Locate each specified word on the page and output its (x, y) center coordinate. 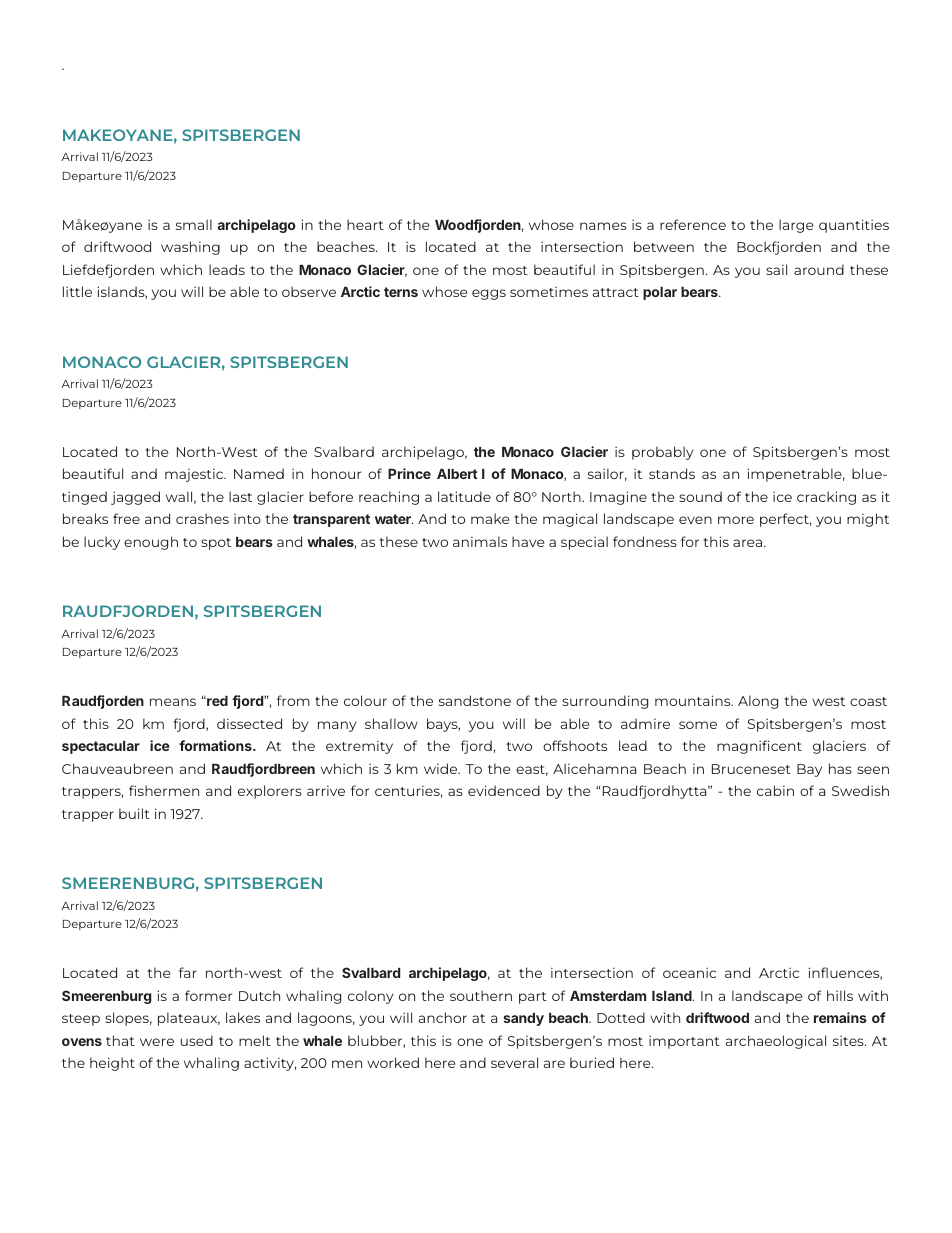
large (796, 226)
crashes (202, 518)
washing (190, 248)
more (736, 520)
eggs (489, 294)
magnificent (759, 747)
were (157, 1042)
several (514, 1062)
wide (442, 768)
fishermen (164, 790)
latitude (464, 496)
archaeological (776, 1042)
